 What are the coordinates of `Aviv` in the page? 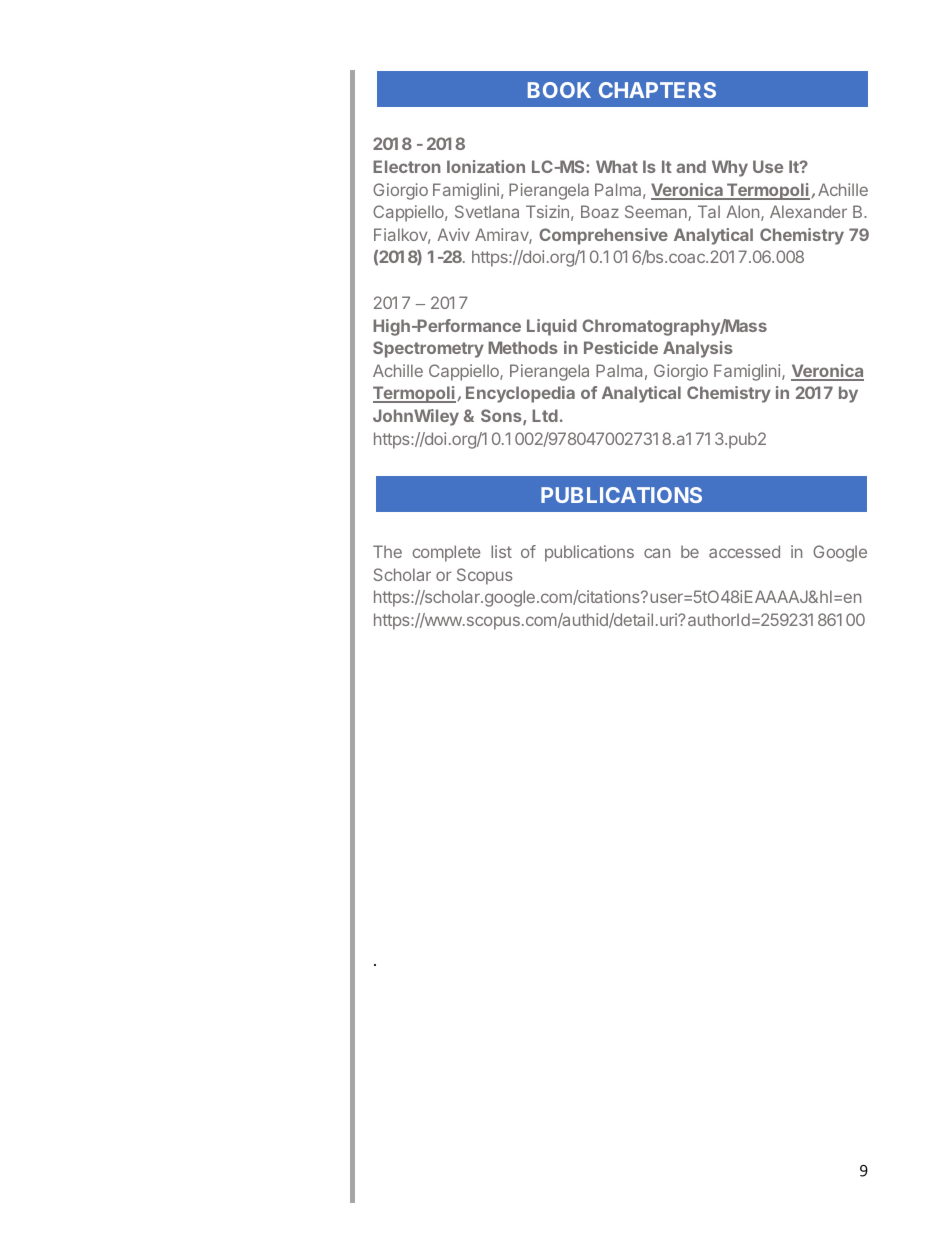 It's located at (453, 234).
